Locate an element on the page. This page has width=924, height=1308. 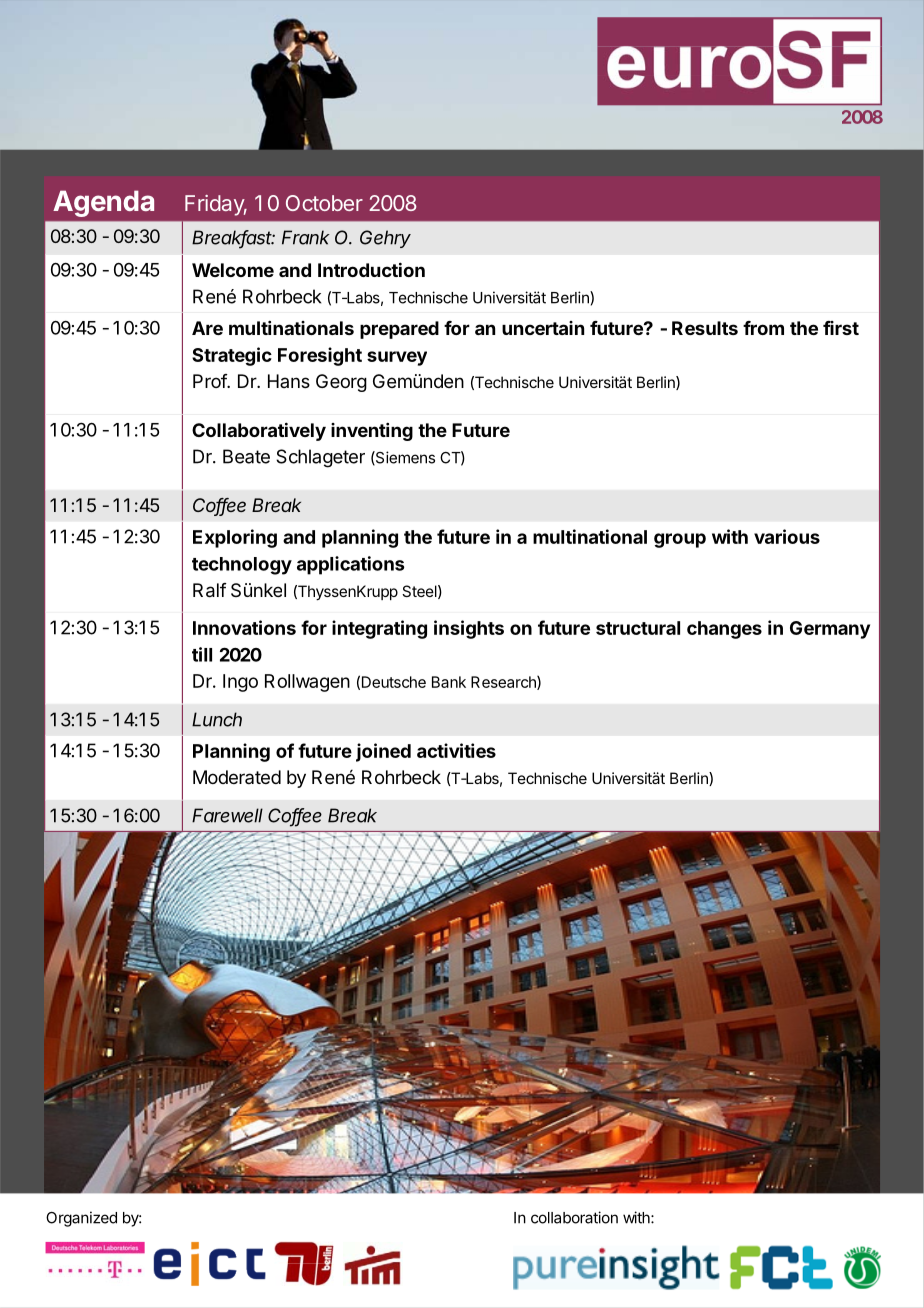
Organized is located at coordinates (81, 1219).
